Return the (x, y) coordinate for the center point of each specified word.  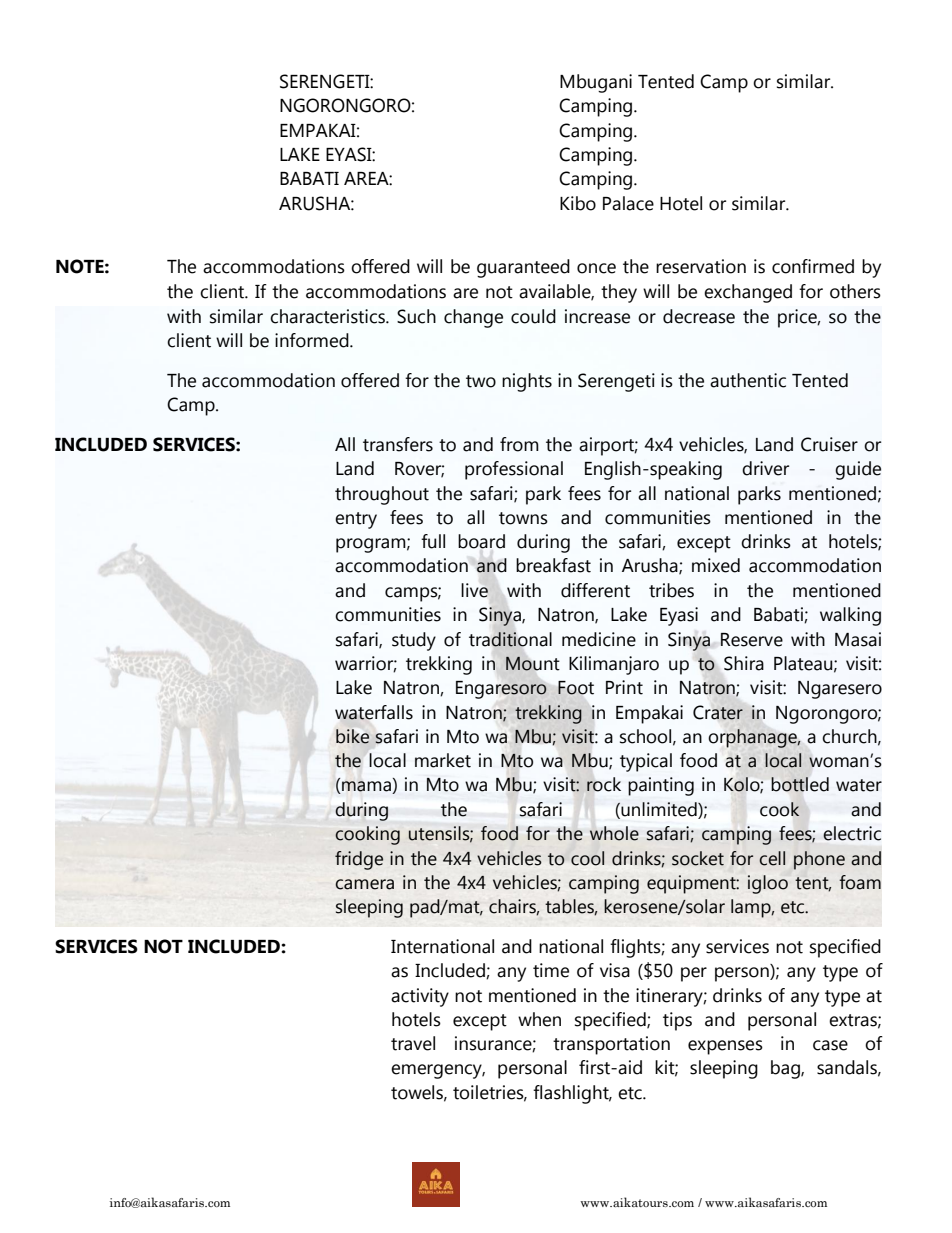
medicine (599, 639)
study (414, 641)
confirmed (813, 266)
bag (786, 1069)
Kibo (578, 203)
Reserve (751, 640)
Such (416, 316)
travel (413, 1043)
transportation (611, 1045)
